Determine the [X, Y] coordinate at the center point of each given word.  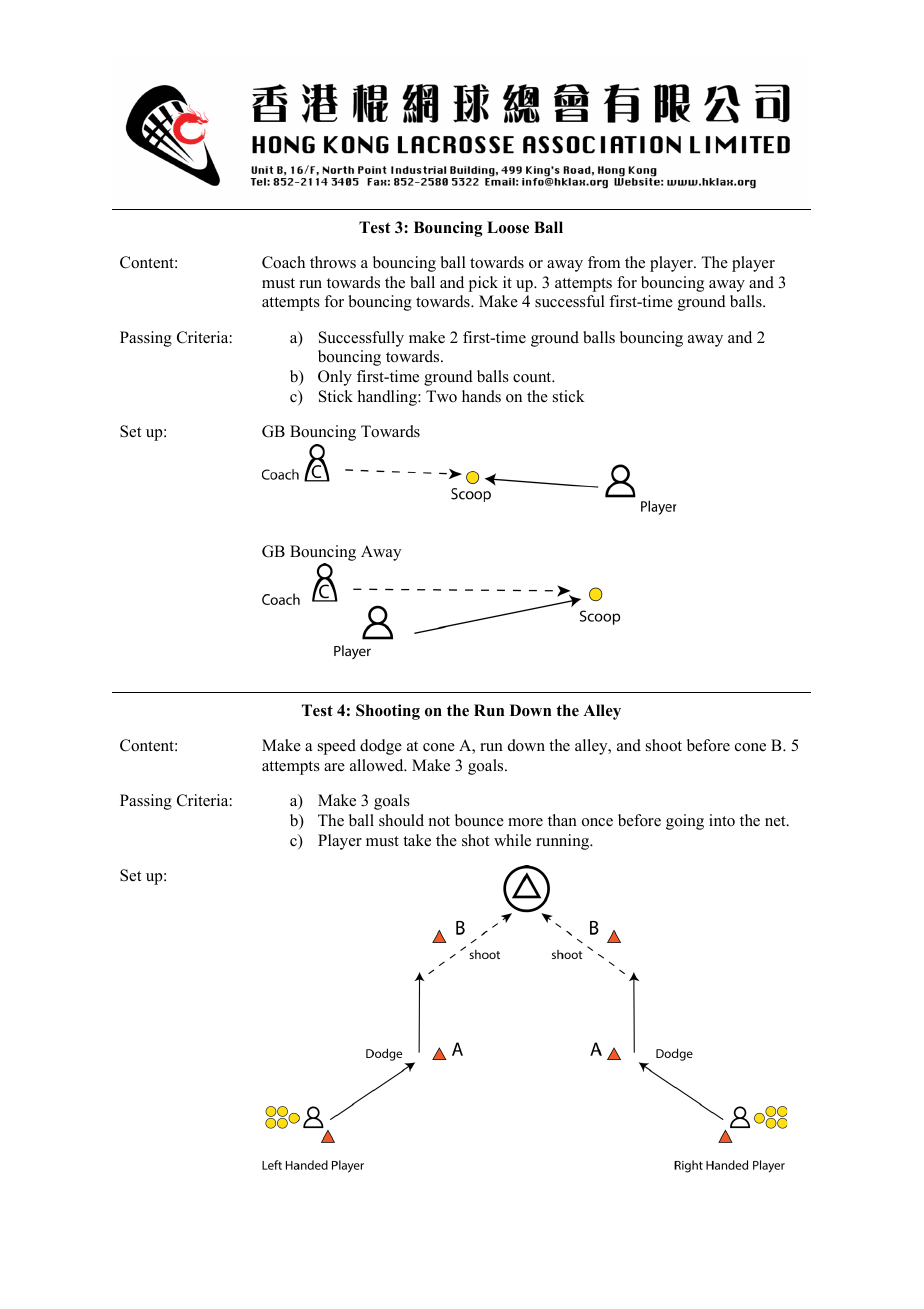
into [722, 820]
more [525, 822]
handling [388, 398]
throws [333, 262]
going [685, 822]
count [533, 377]
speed [337, 747]
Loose [508, 227]
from [604, 262]
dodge [381, 747]
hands [481, 396]
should [401, 820]
